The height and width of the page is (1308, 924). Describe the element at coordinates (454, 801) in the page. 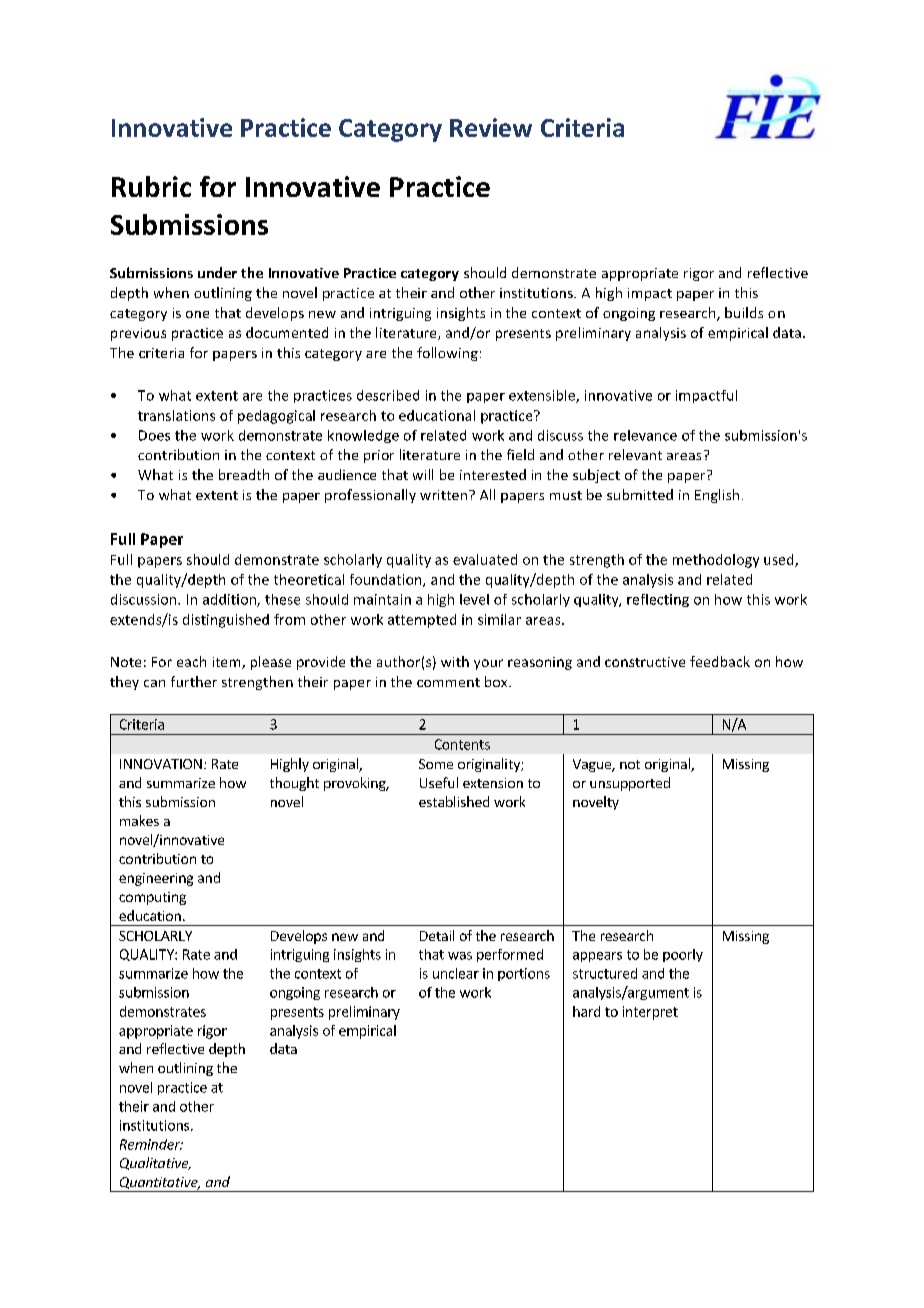

I see `established` at that location.
